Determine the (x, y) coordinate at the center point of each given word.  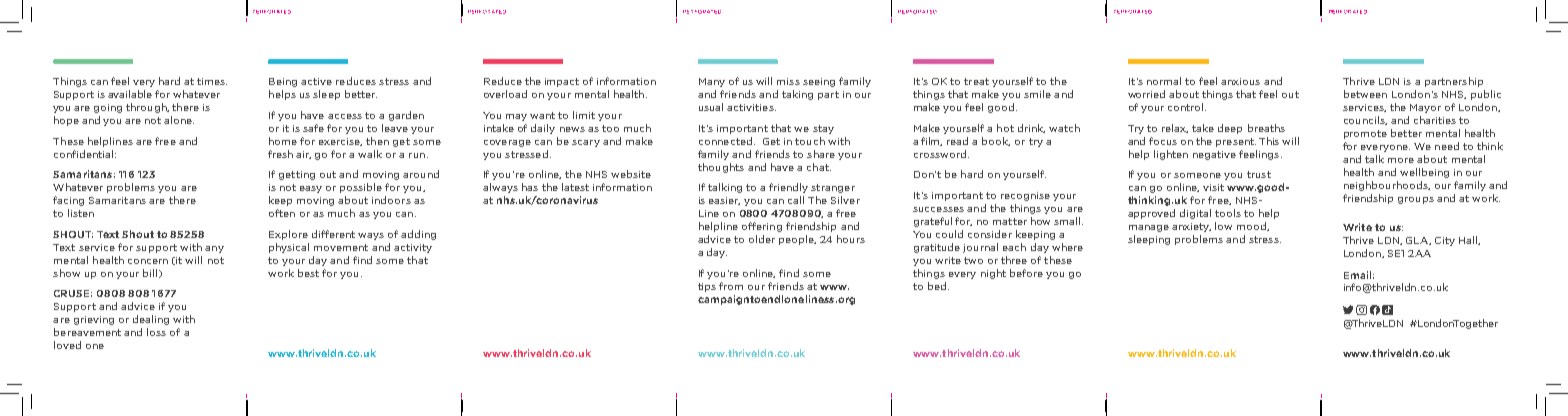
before (1026, 273)
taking (797, 95)
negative (1214, 155)
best (308, 273)
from (731, 286)
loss (156, 332)
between (1365, 94)
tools (1228, 213)
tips (707, 287)
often (282, 213)
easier (724, 201)
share (821, 154)
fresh (280, 154)
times (212, 81)
